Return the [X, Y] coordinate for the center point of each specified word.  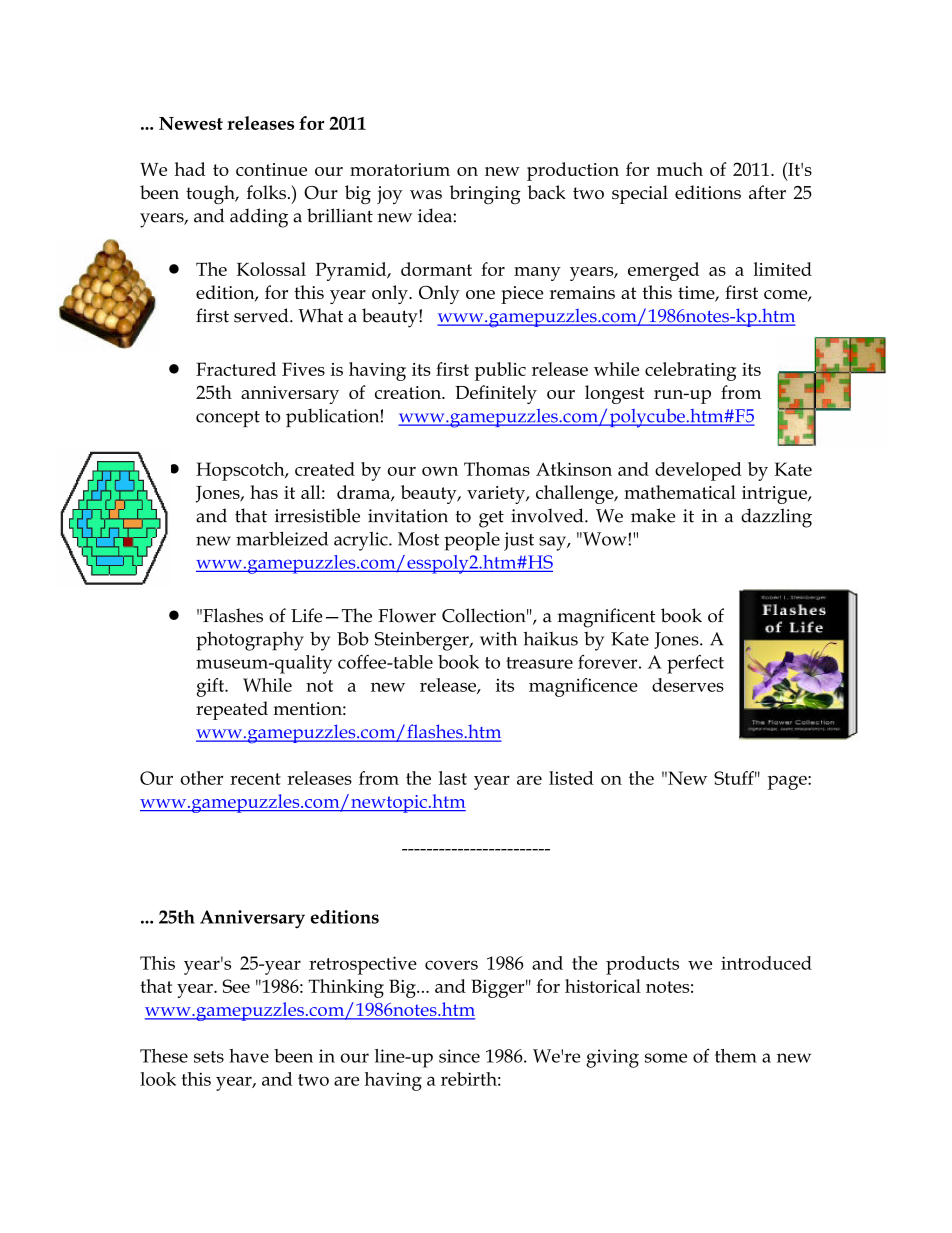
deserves [688, 685]
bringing [485, 195]
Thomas [497, 469]
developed [698, 471]
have [249, 1056]
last [453, 778]
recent [255, 779]
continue [271, 169]
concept [228, 419]
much [680, 169]
